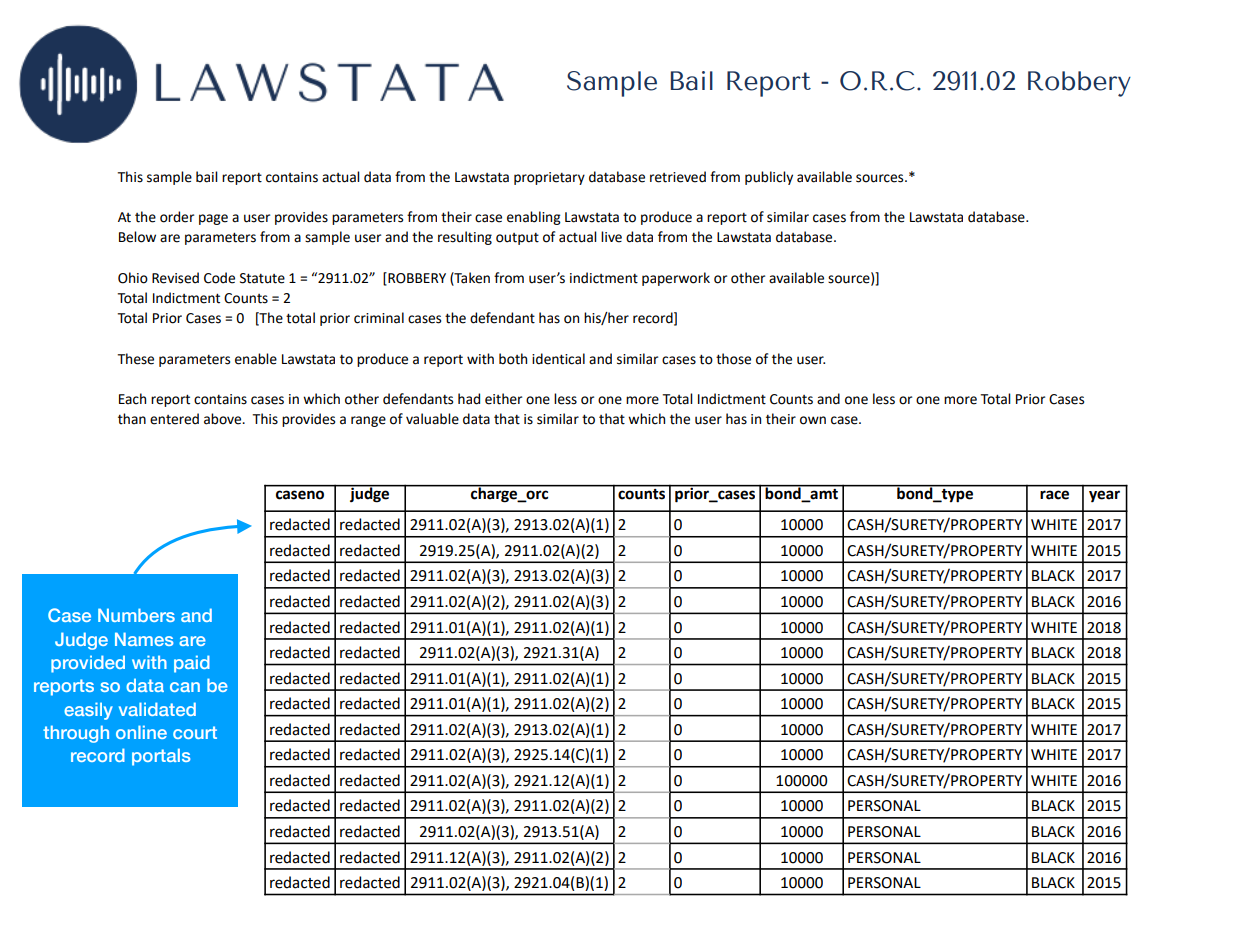  Describe the element at coordinates (813, 420) in the screenshot. I see `own` at that location.
